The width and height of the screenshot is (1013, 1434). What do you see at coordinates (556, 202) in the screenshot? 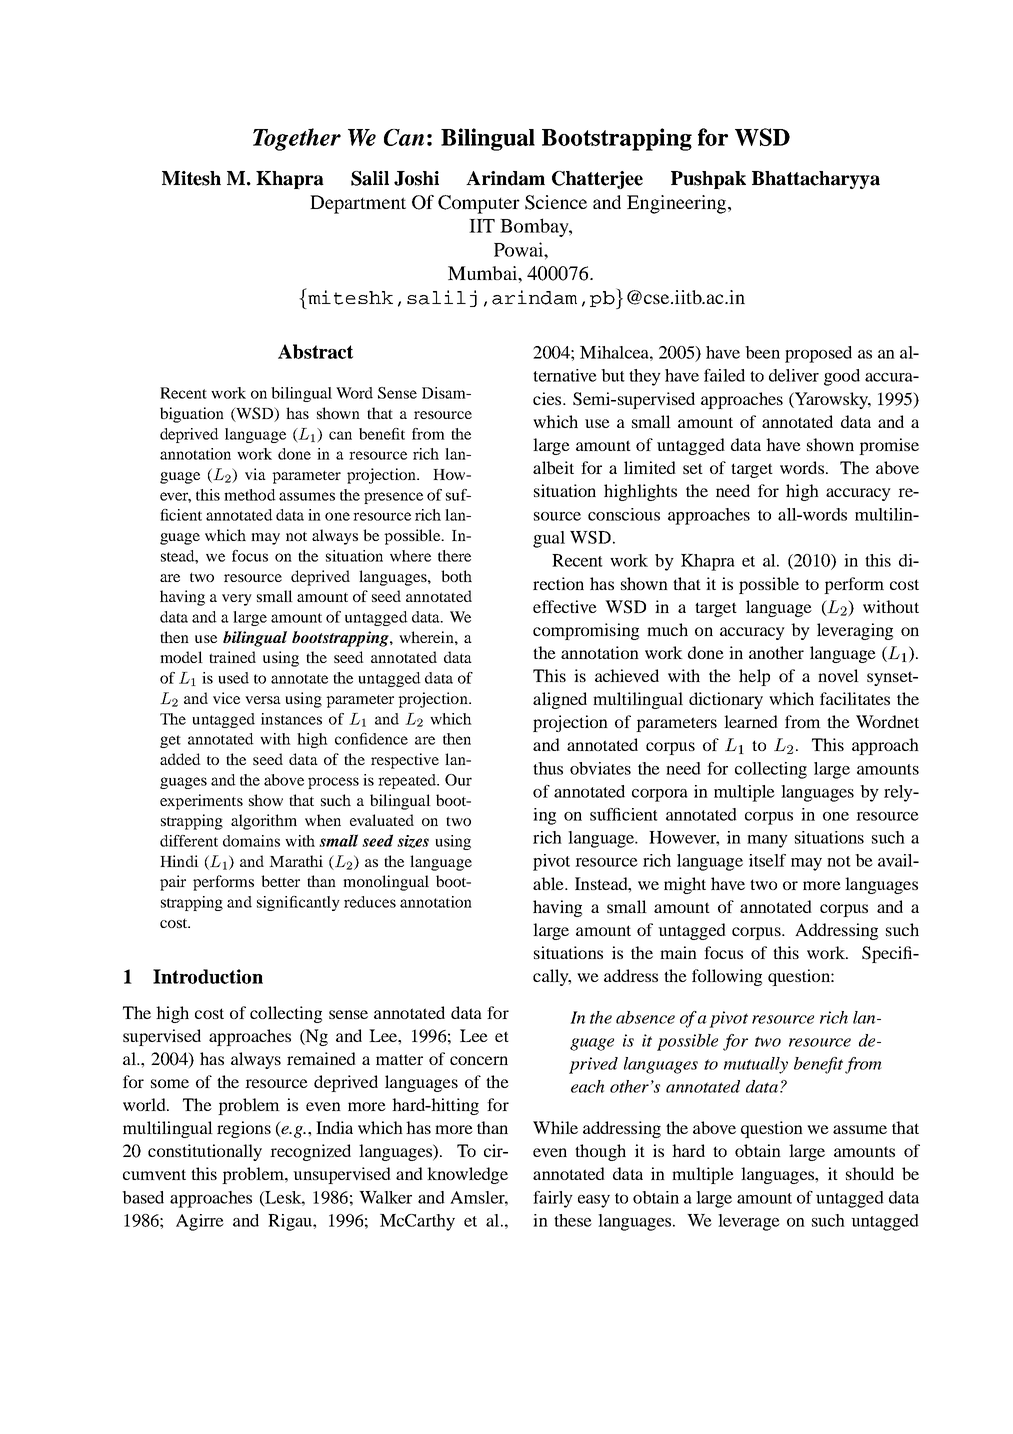
I see `Science` at bounding box center [556, 202].
